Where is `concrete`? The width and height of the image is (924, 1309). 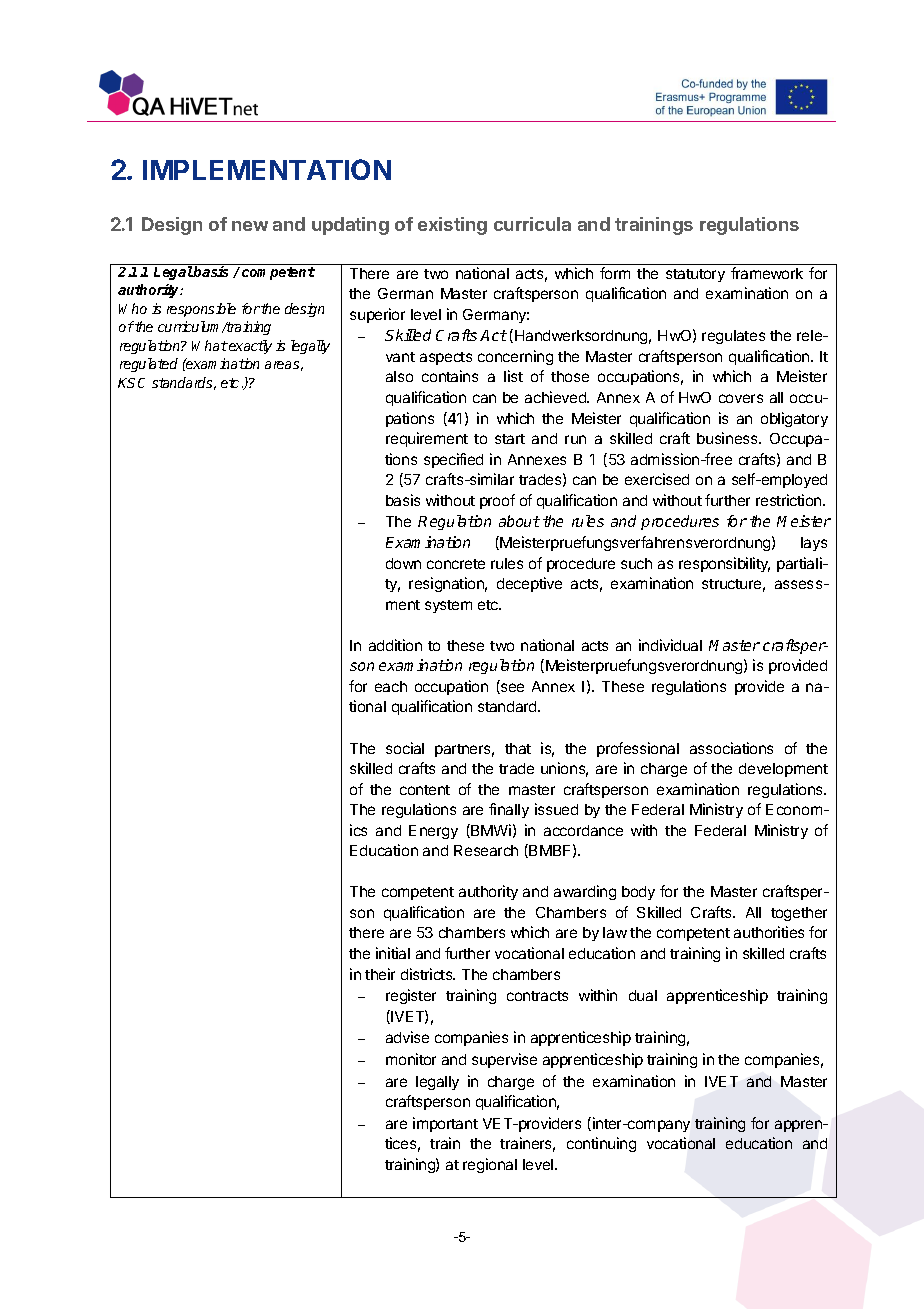
concrete is located at coordinates (456, 564).
